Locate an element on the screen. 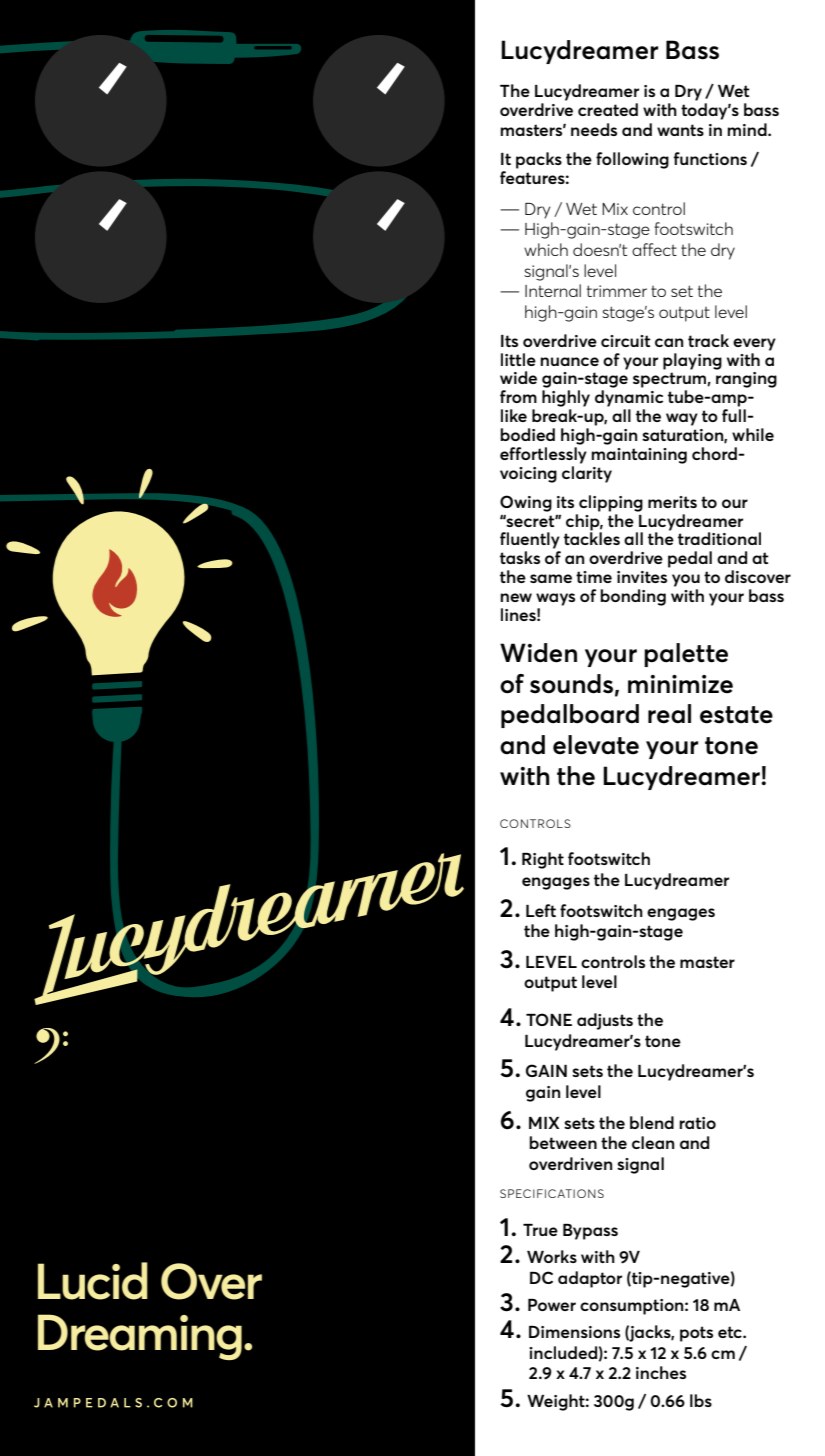 Image resolution: width=825 pixels, height=1456 pixels. Dreaming is located at coordinates (140, 1337).
